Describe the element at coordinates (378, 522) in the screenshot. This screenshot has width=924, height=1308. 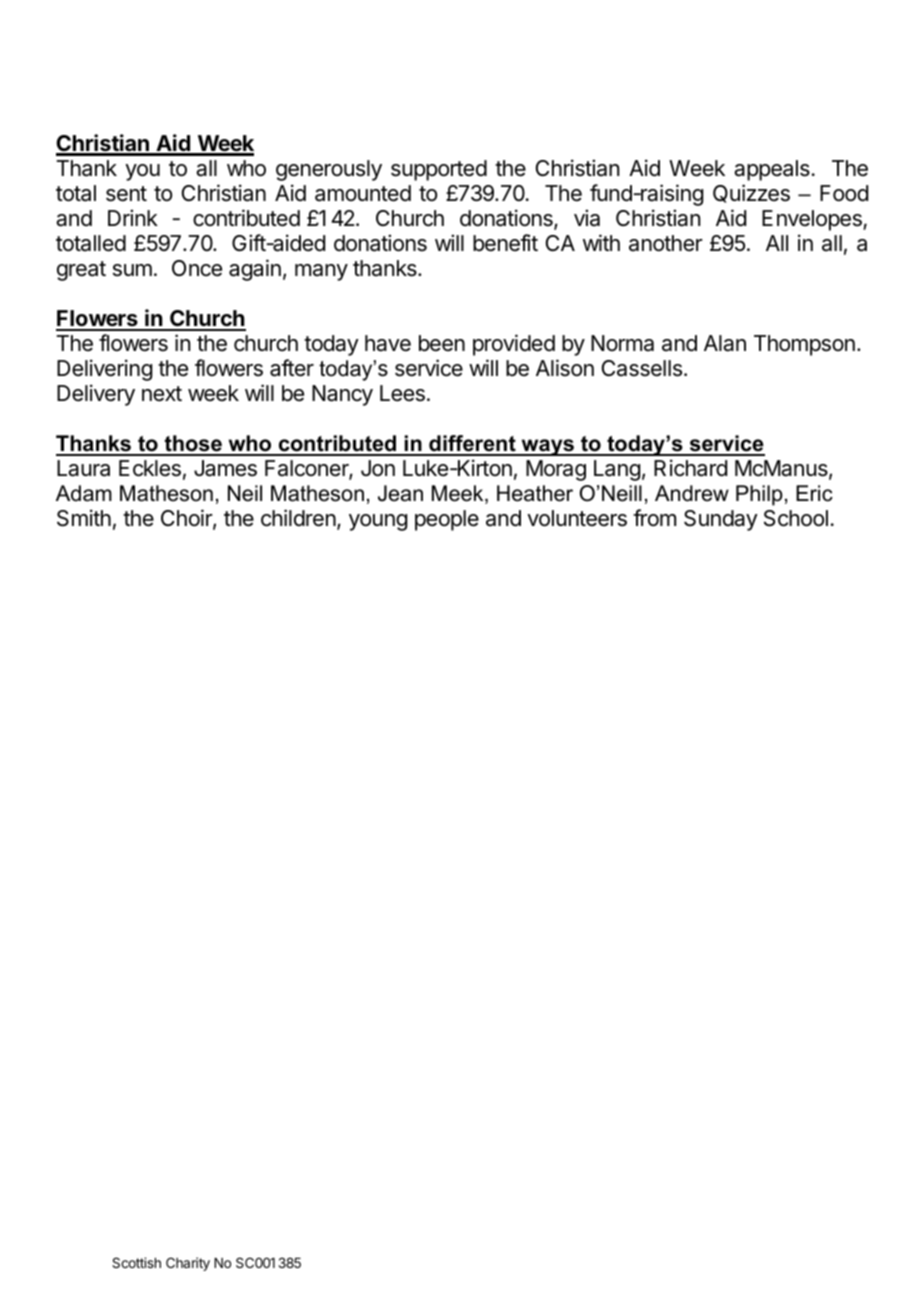
I see `young` at that location.
